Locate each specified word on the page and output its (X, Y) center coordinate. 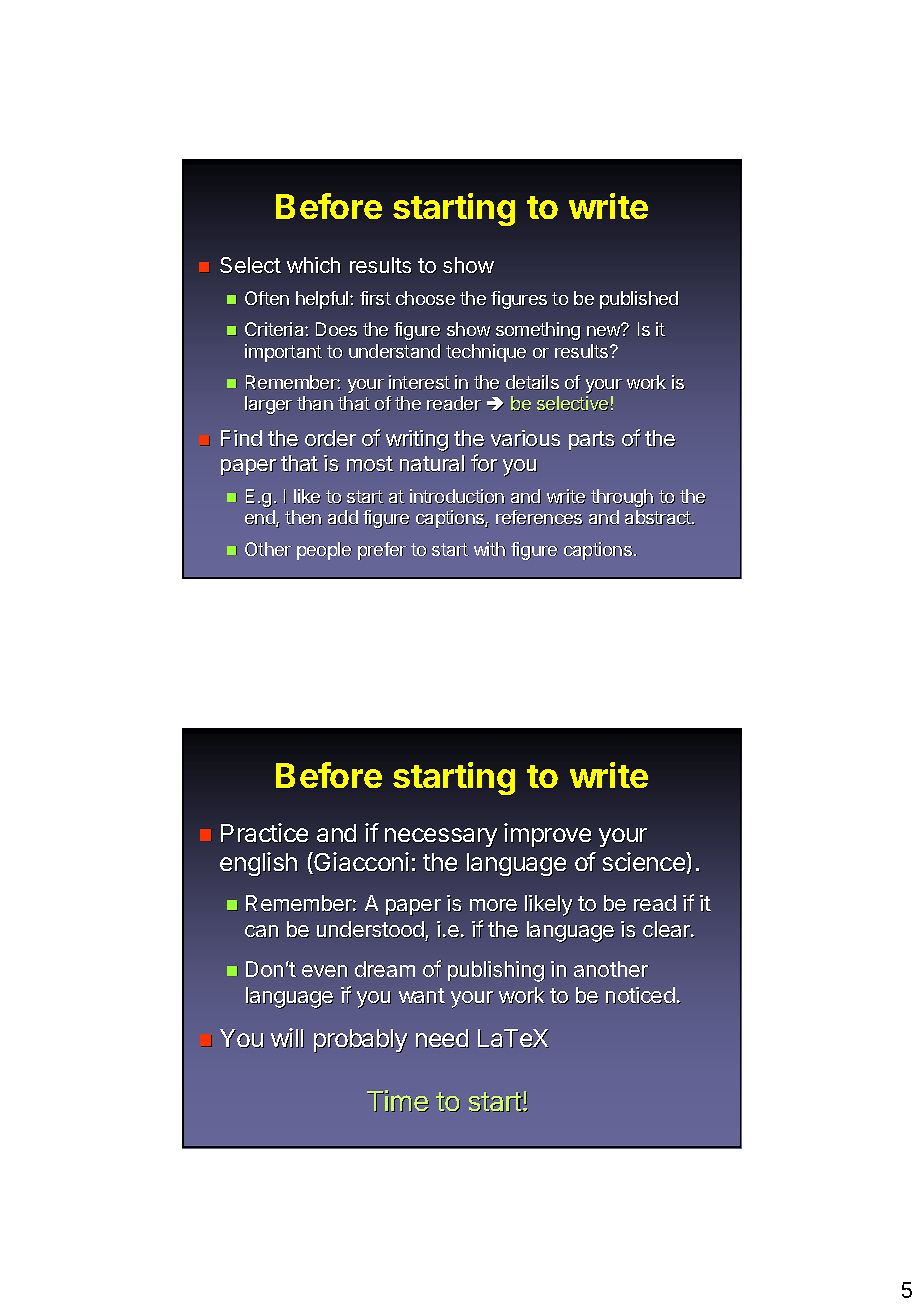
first (375, 298)
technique (486, 353)
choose (425, 298)
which (314, 265)
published (639, 300)
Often (267, 298)
